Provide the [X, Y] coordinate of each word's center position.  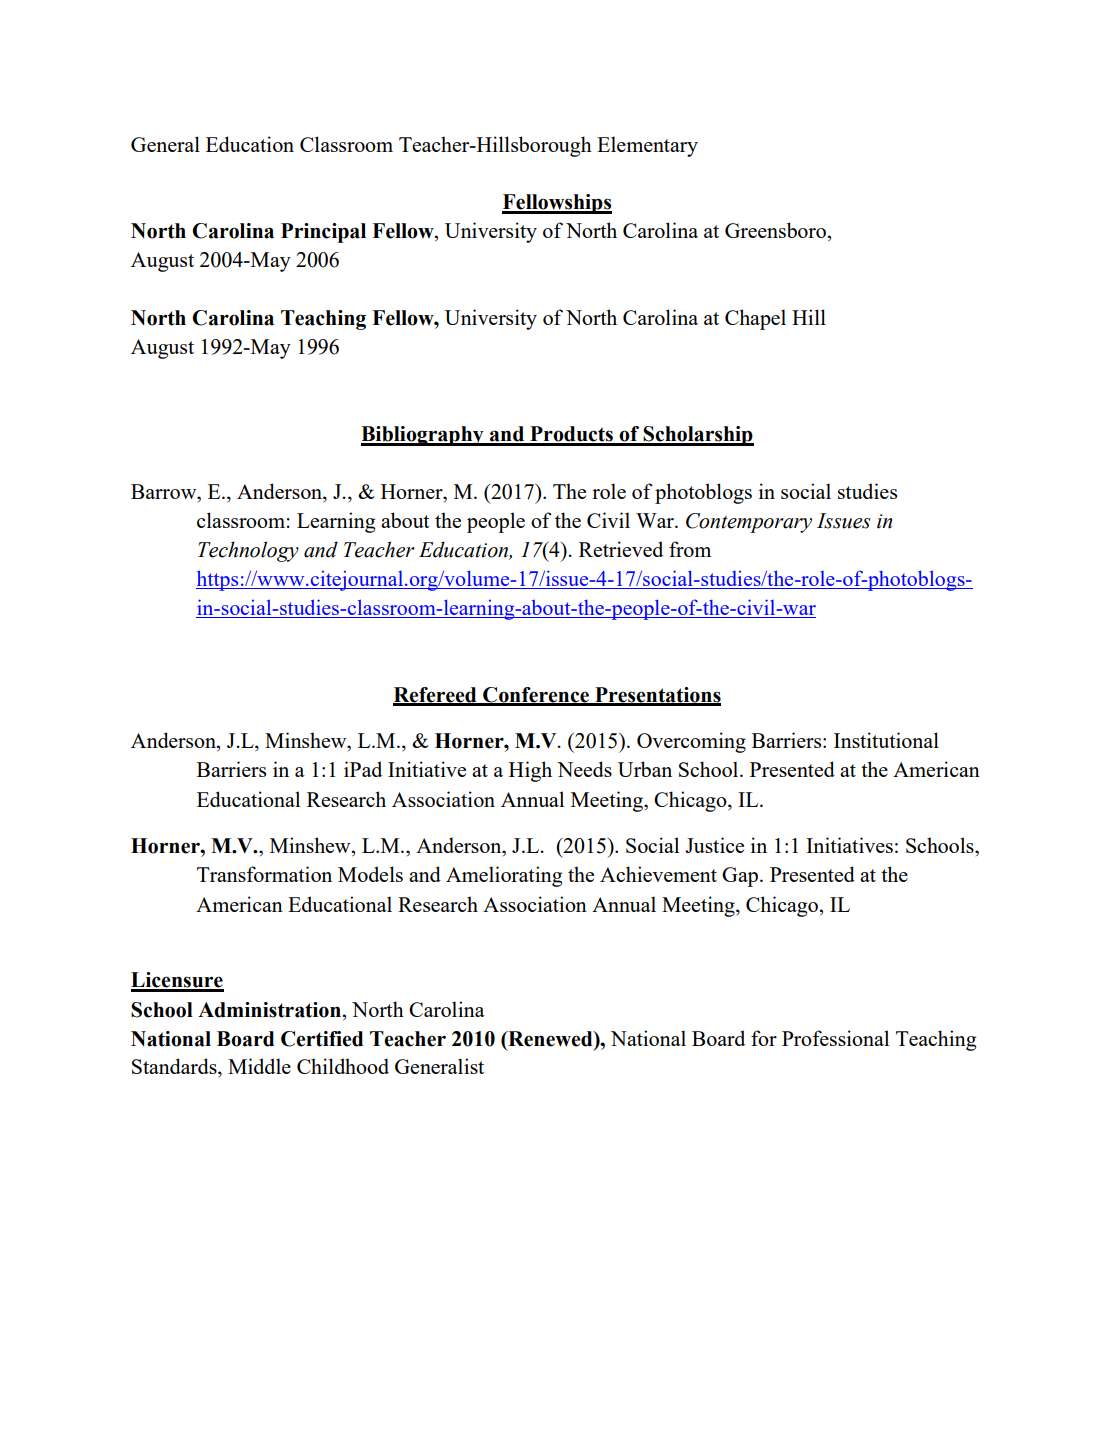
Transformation [264, 874]
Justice [714, 845]
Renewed [550, 1039]
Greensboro [775, 230]
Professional [835, 1038]
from [690, 549]
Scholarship [698, 436]
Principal [323, 233]
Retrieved [621, 549]
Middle [259, 1066]
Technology [248, 551]
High [530, 771]
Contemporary [749, 523]
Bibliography [423, 436]
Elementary [647, 146]
